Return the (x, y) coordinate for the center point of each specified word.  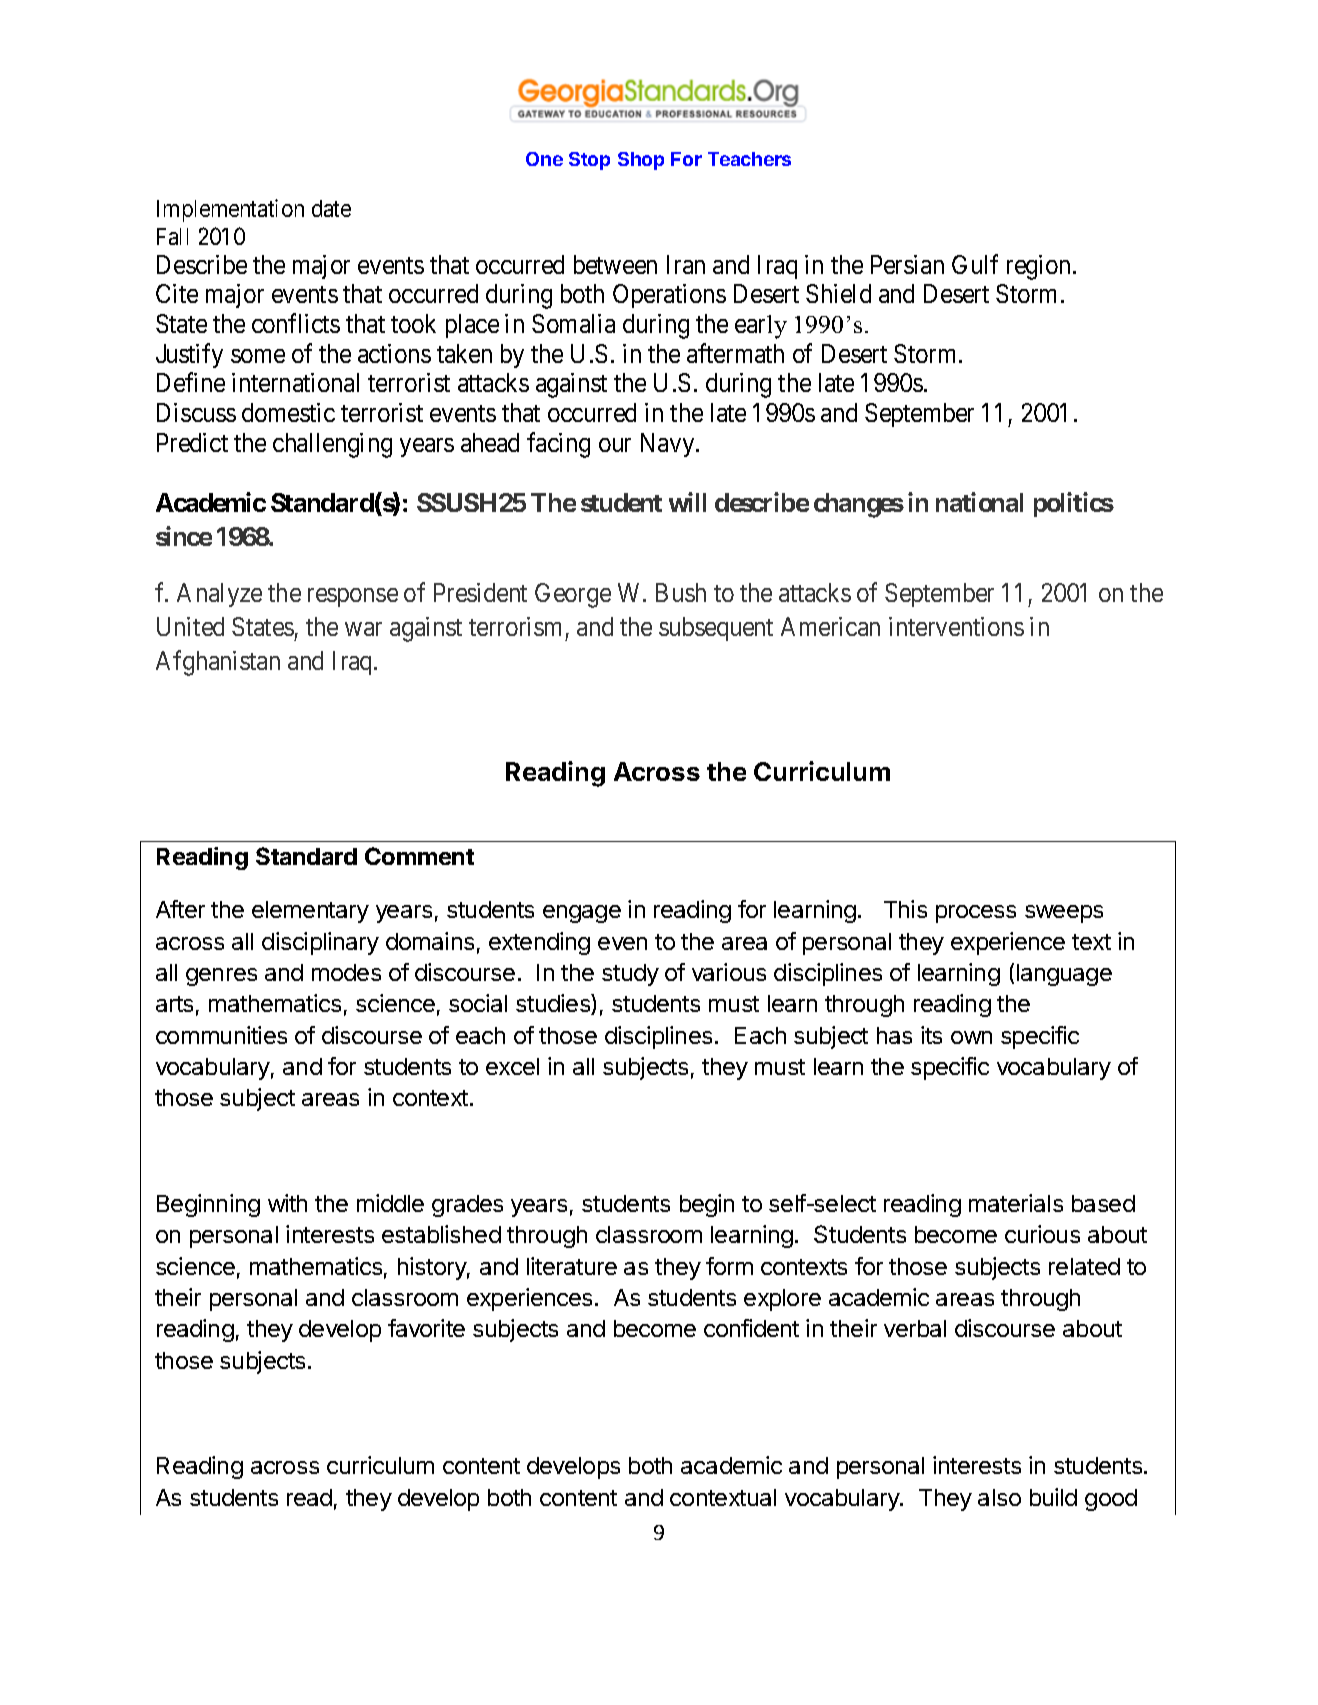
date (331, 208)
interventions (956, 626)
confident (751, 1328)
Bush (681, 592)
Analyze (219, 595)
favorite (426, 1328)
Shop (641, 161)
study (630, 975)
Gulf (975, 264)
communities (221, 1035)
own (971, 1037)
